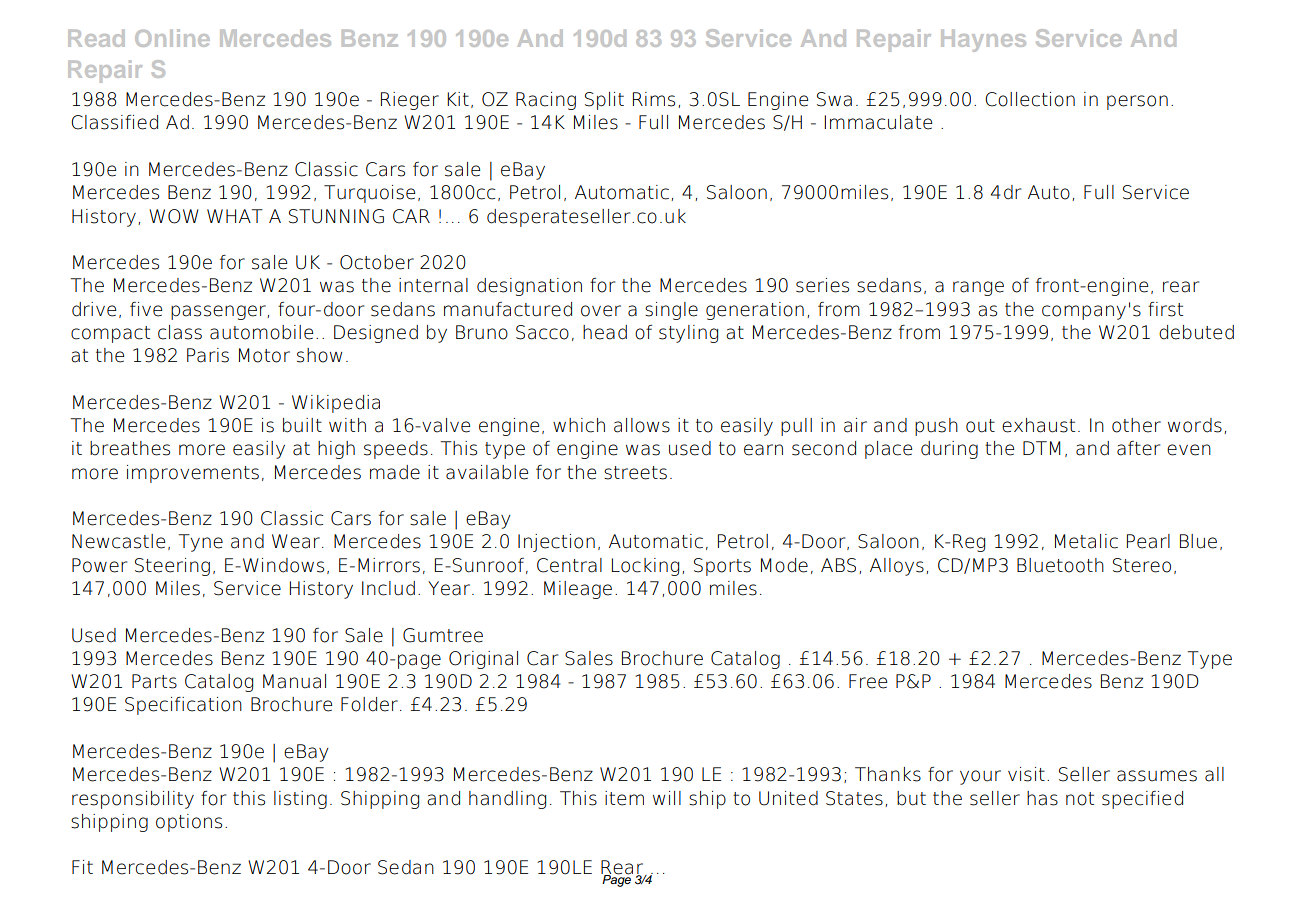 The height and width of the screenshot is (924, 1308). Describe the element at coordinates (983, 41) in the screenshot. I see `Haynes` at that location.
